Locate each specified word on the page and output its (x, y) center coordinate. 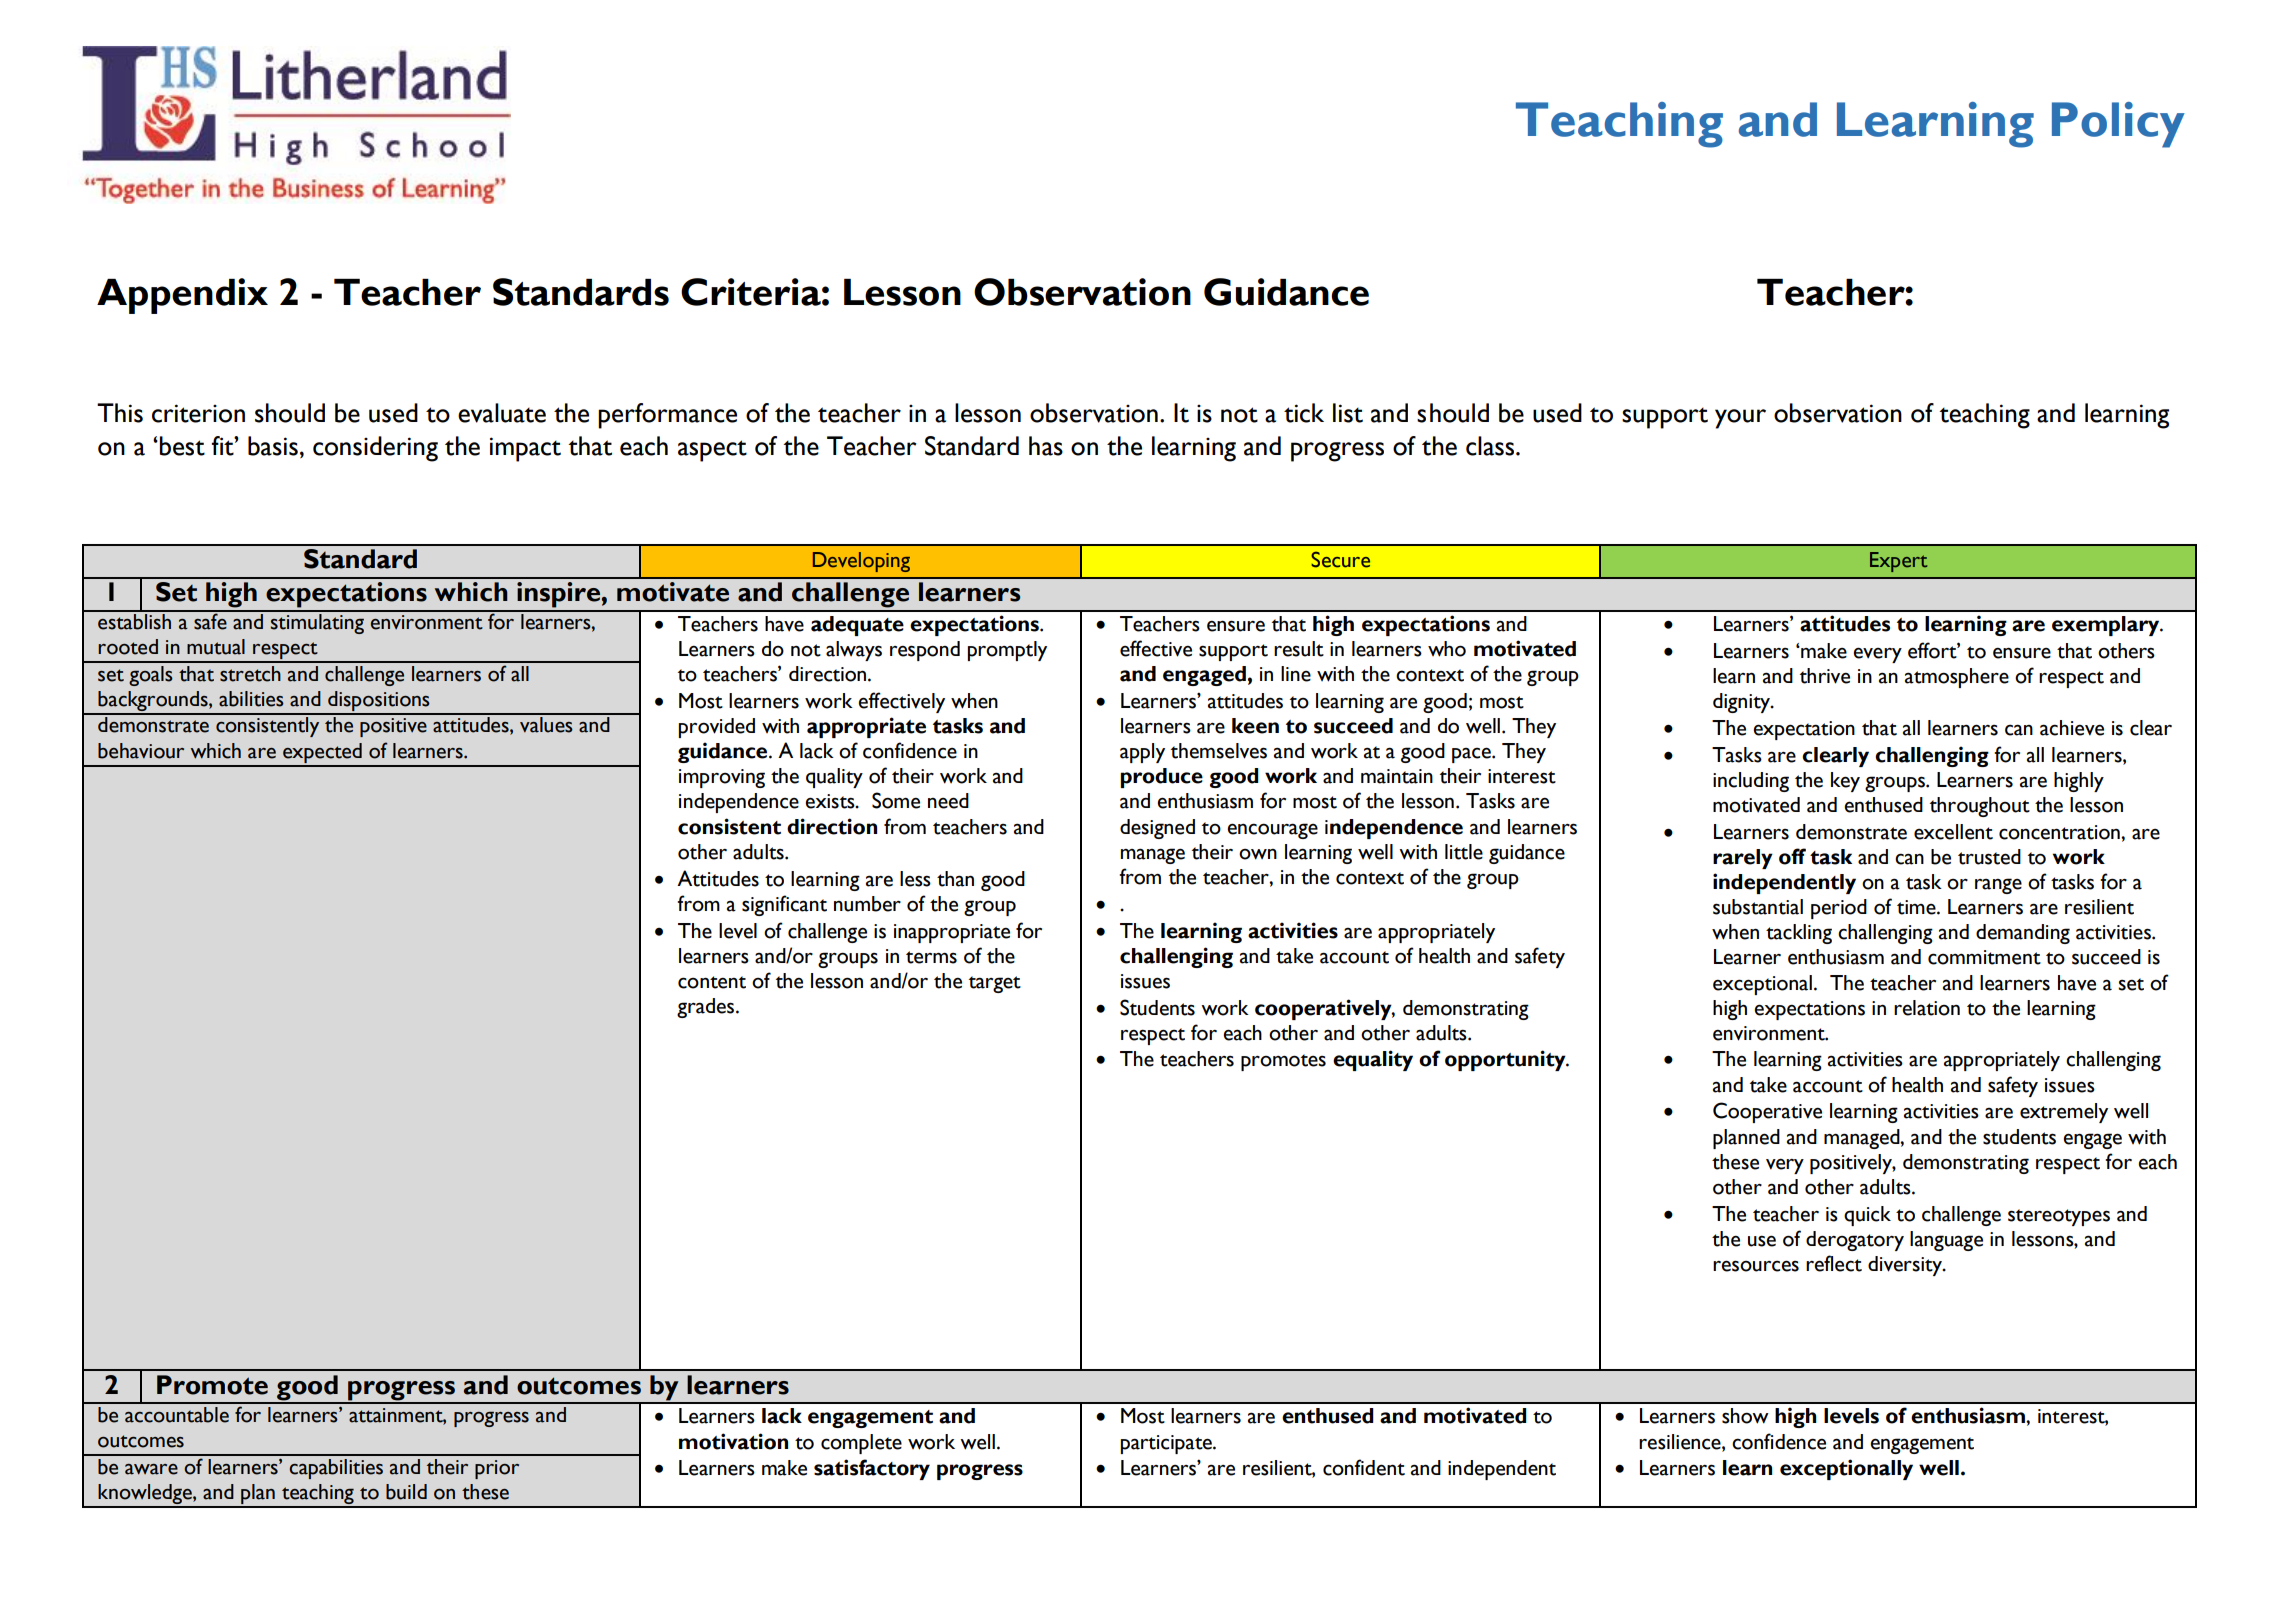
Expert (1898, 562)
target (995, 984)
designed (1157, 829)
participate (1167, 1444)
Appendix (182, 296)
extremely (2064, 1113)
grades (707, 1008)
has (1046, 446)
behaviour (141, 751)
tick (1304, 413)
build (406, 1492)
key (1845, 782)
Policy (2118, 125)
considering (375, 449)
